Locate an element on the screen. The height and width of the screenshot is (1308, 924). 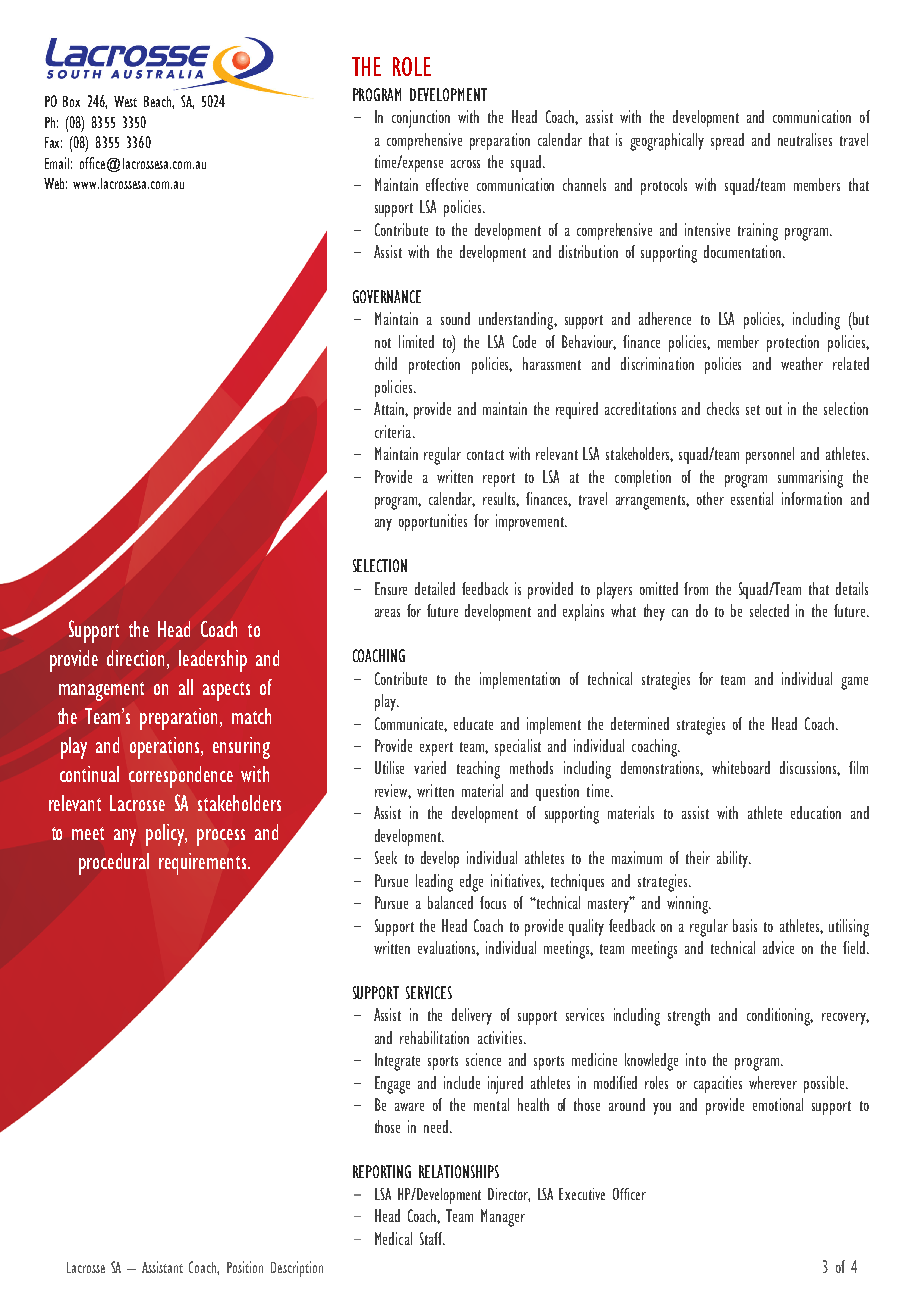
spread is located at coordinates (727, 141).
